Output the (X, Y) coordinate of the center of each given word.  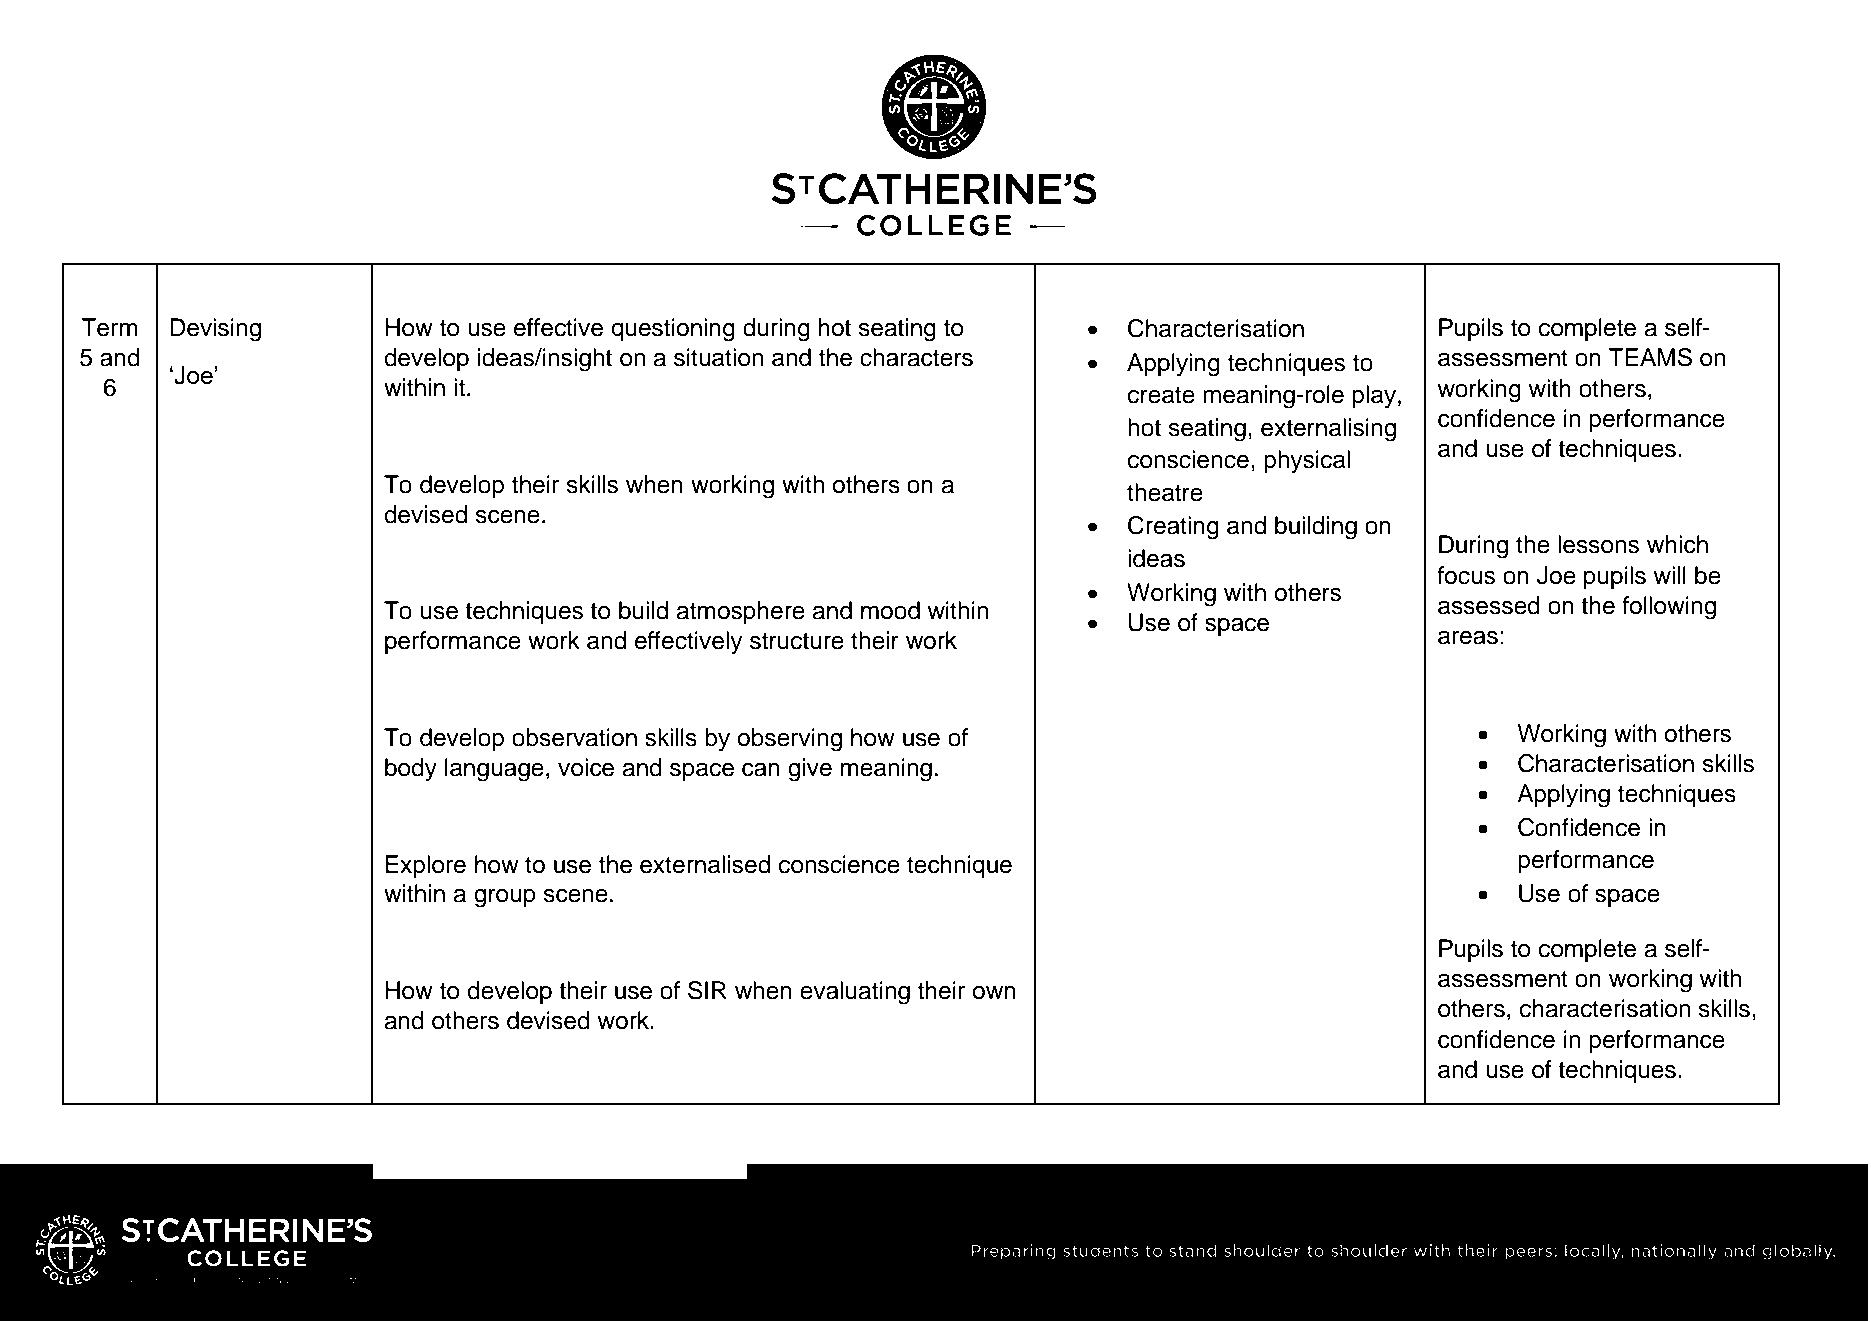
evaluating (855, 993)
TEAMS (1650, 357)
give (810, 770)
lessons (1598, 544)
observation (574, 737)
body (411, 770)
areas (1468, 637)
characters (916, 357)
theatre (1165, 492)
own (994, 993)
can (761, 769)
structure (797, 641)
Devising (215, 330)
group (505, 898)
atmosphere (740, 612)
